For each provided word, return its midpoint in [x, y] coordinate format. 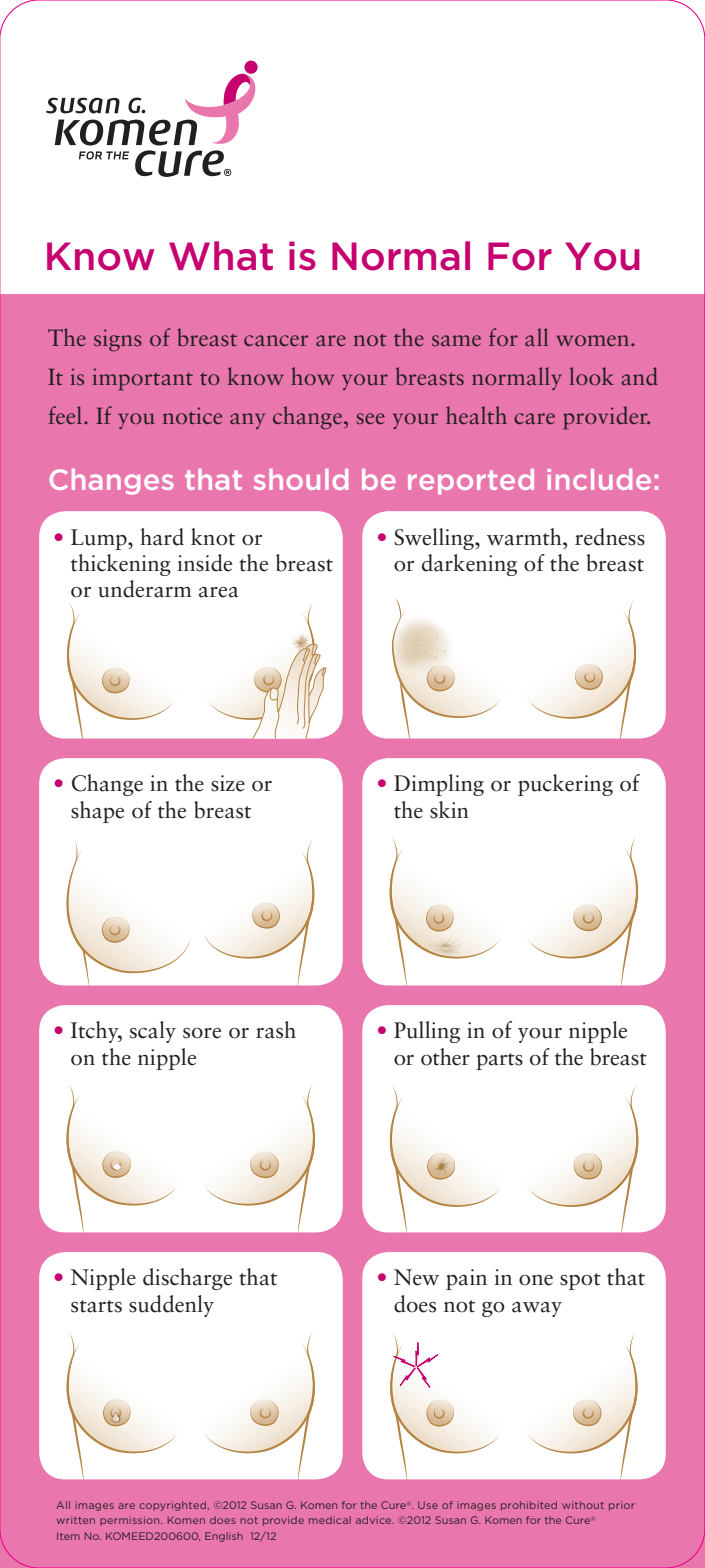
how [312, 376]
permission [131, 1521]
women [594, 340]
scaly [153, 1032]
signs [118, 340]
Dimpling [439, 785]
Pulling [427, 1032]
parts [499, 1061]
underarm [145, 589]
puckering [565, 785]
